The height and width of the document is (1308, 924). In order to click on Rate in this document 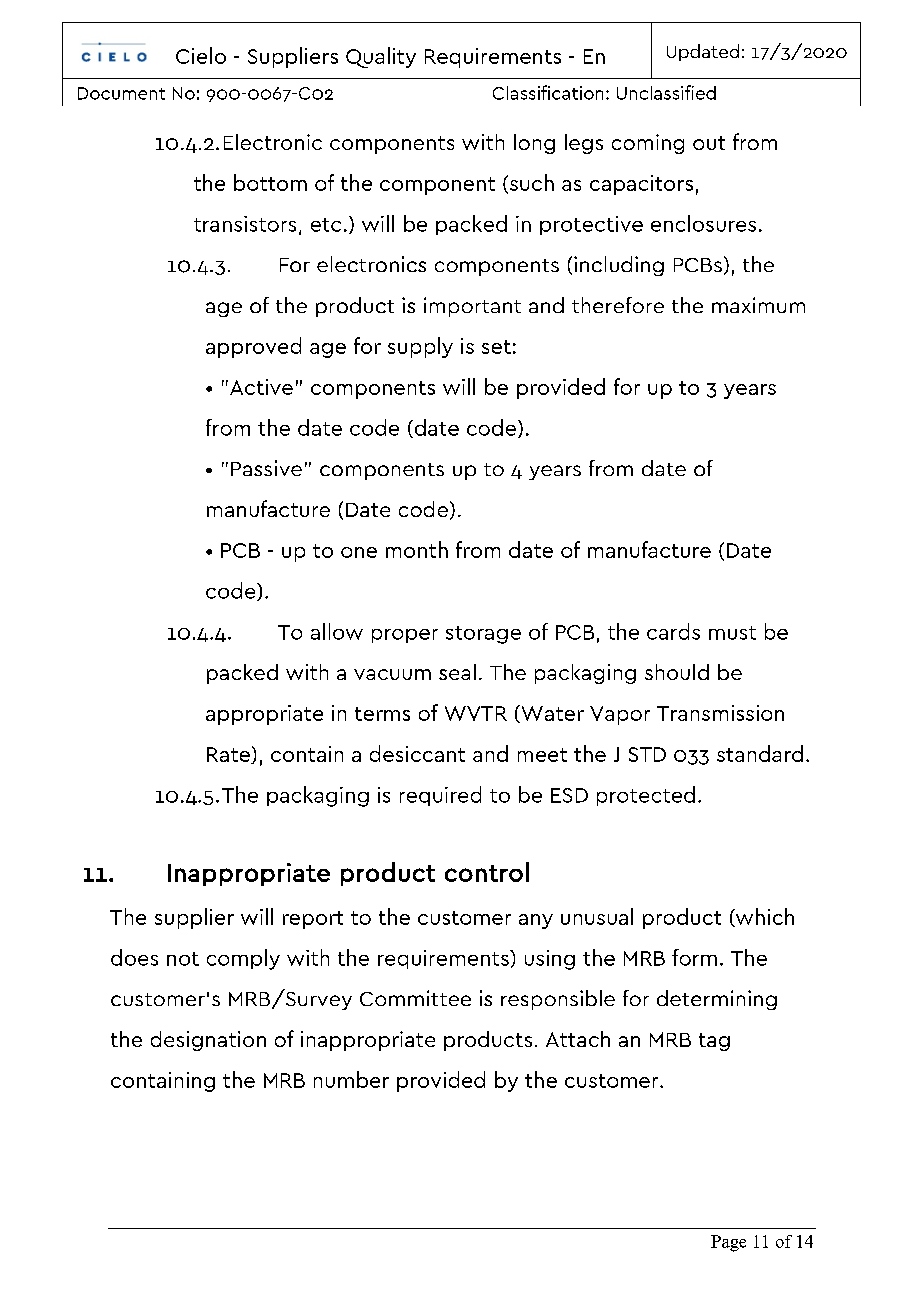, I will do `click(229, 755)`.
